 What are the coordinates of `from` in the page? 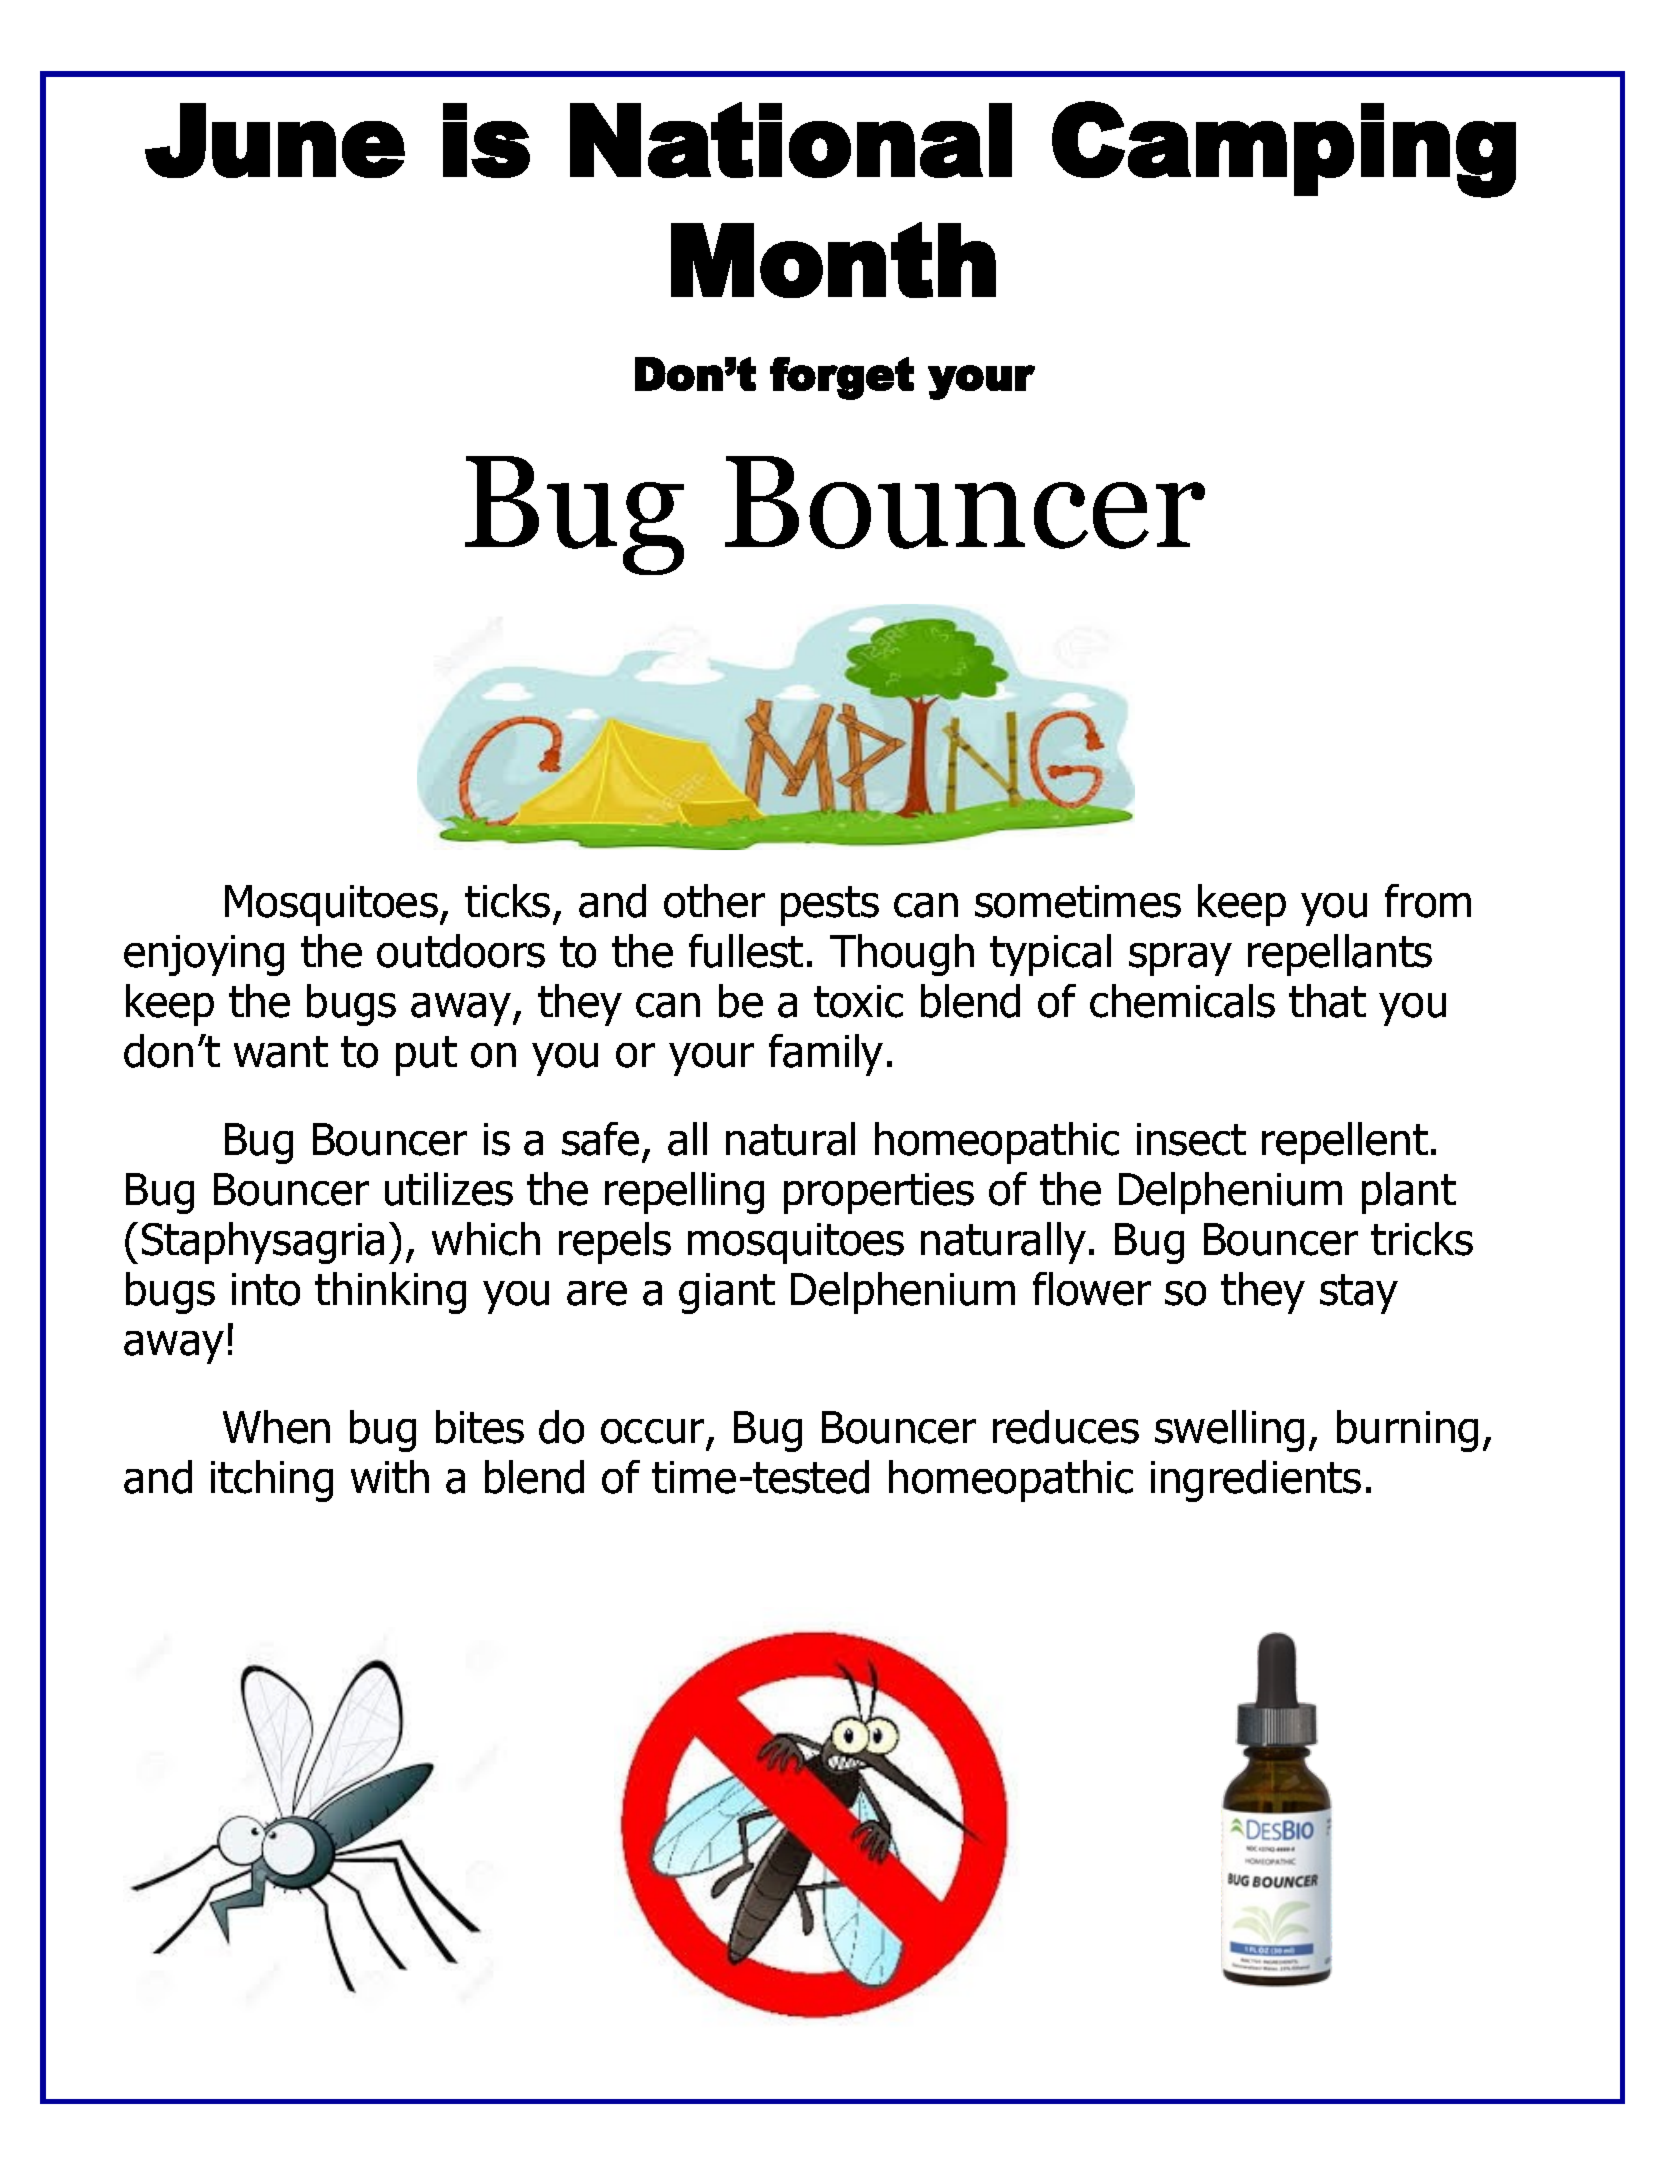 It's located at (1428, 901).
